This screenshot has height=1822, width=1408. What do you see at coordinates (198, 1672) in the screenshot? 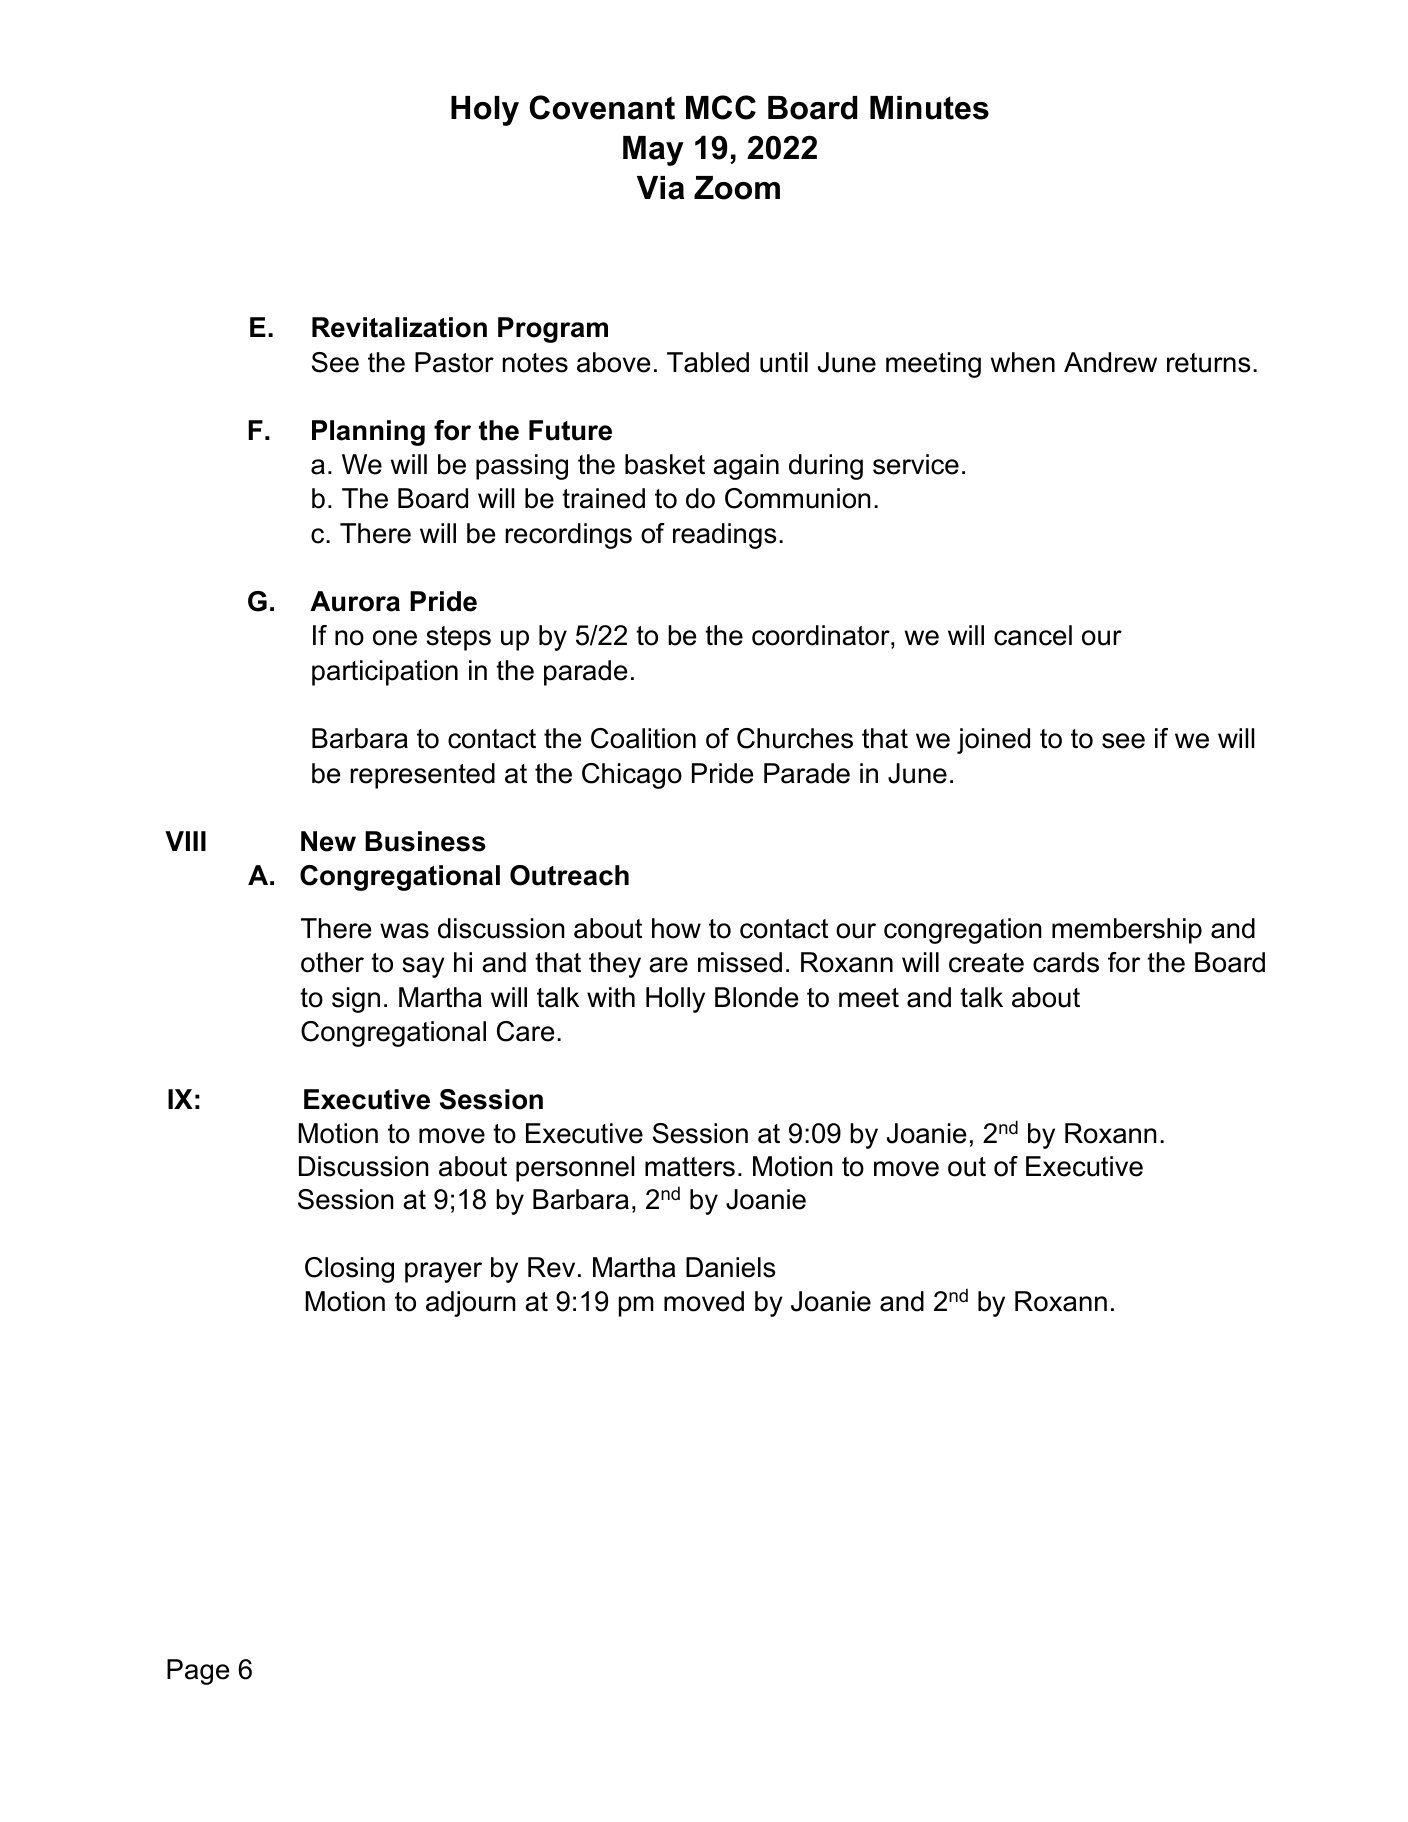
I see `Page` at bounding box center [198, 1672].
